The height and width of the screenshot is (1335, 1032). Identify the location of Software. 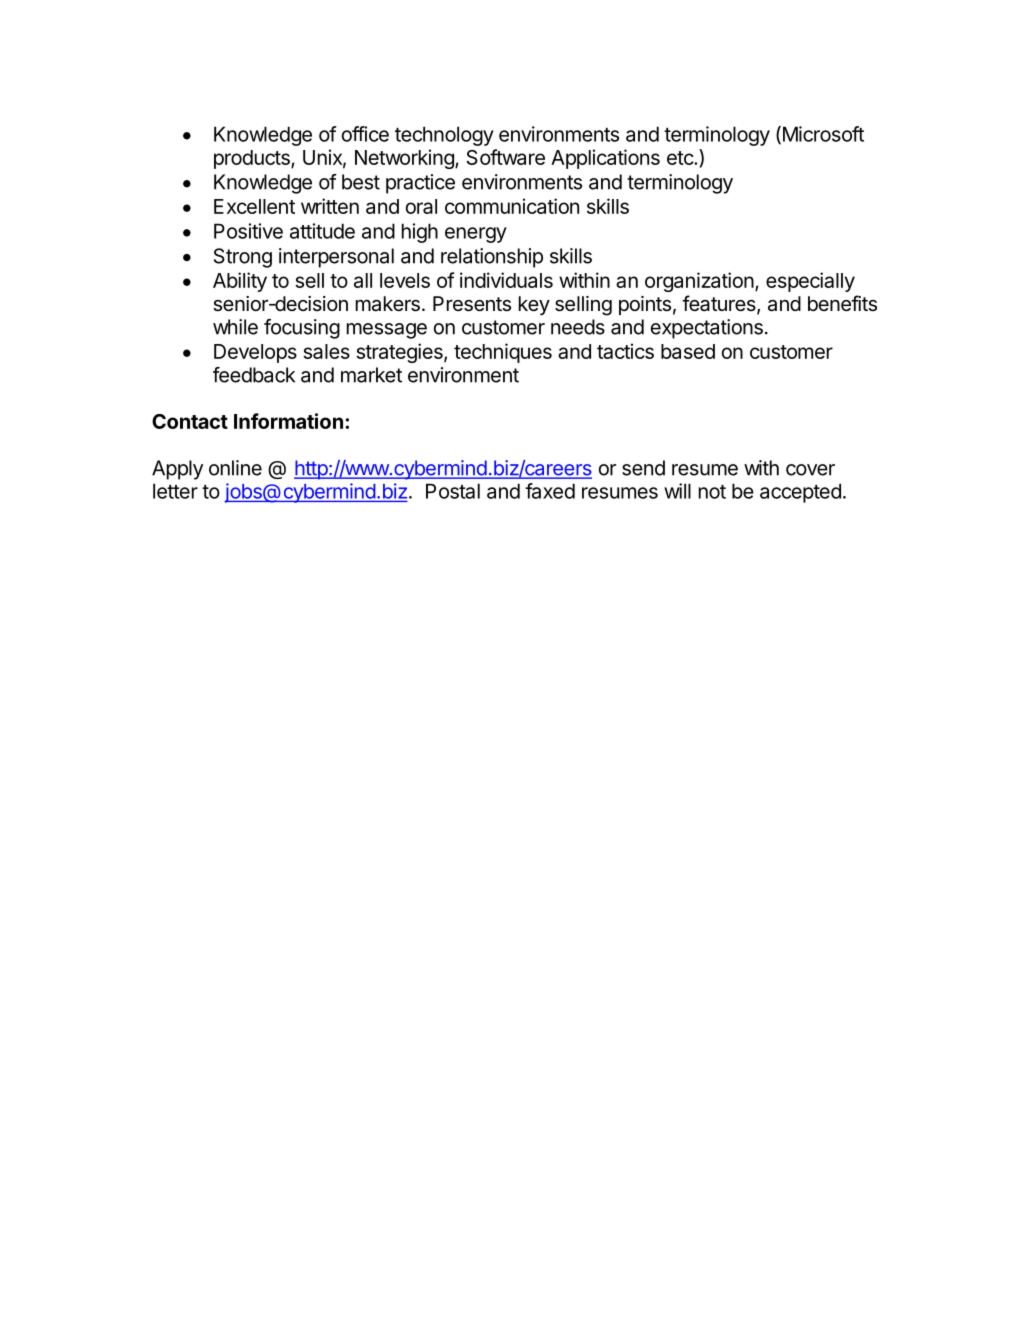
(505, 157).
